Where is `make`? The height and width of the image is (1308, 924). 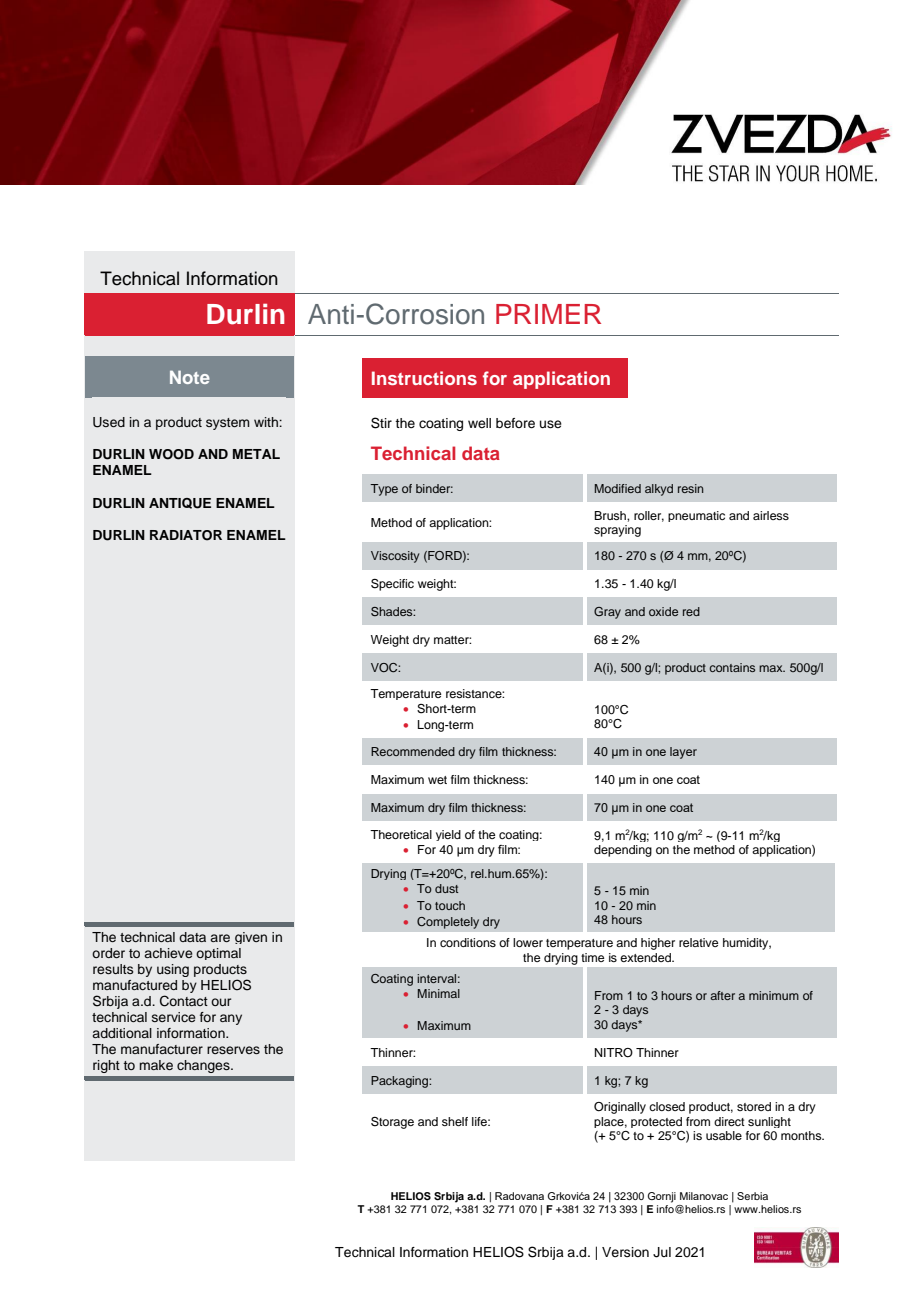 make is located at coordinates (156, 1065).
